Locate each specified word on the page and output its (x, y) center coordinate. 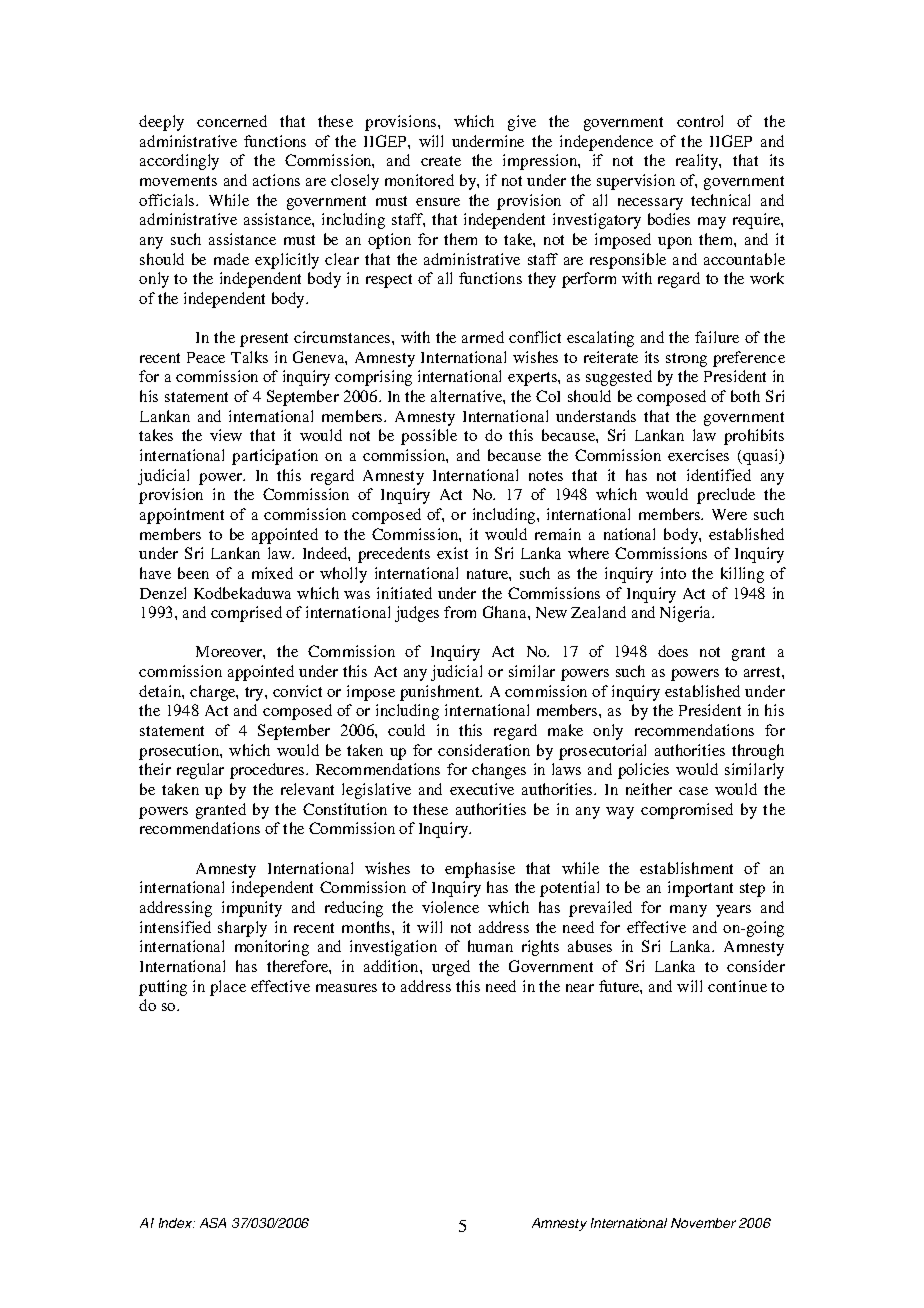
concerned (232, 121)
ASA (213, 1223)
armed (483, 337)
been (193, 573)
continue (737, 986)
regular (200, 771)
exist (452, 553)
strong (686, 360)
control (700, 121)
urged (451, 968)
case (693, 791)
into (673, 573)
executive (482, 789)
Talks (249, 357)
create (441, 161)
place (228, 988)
